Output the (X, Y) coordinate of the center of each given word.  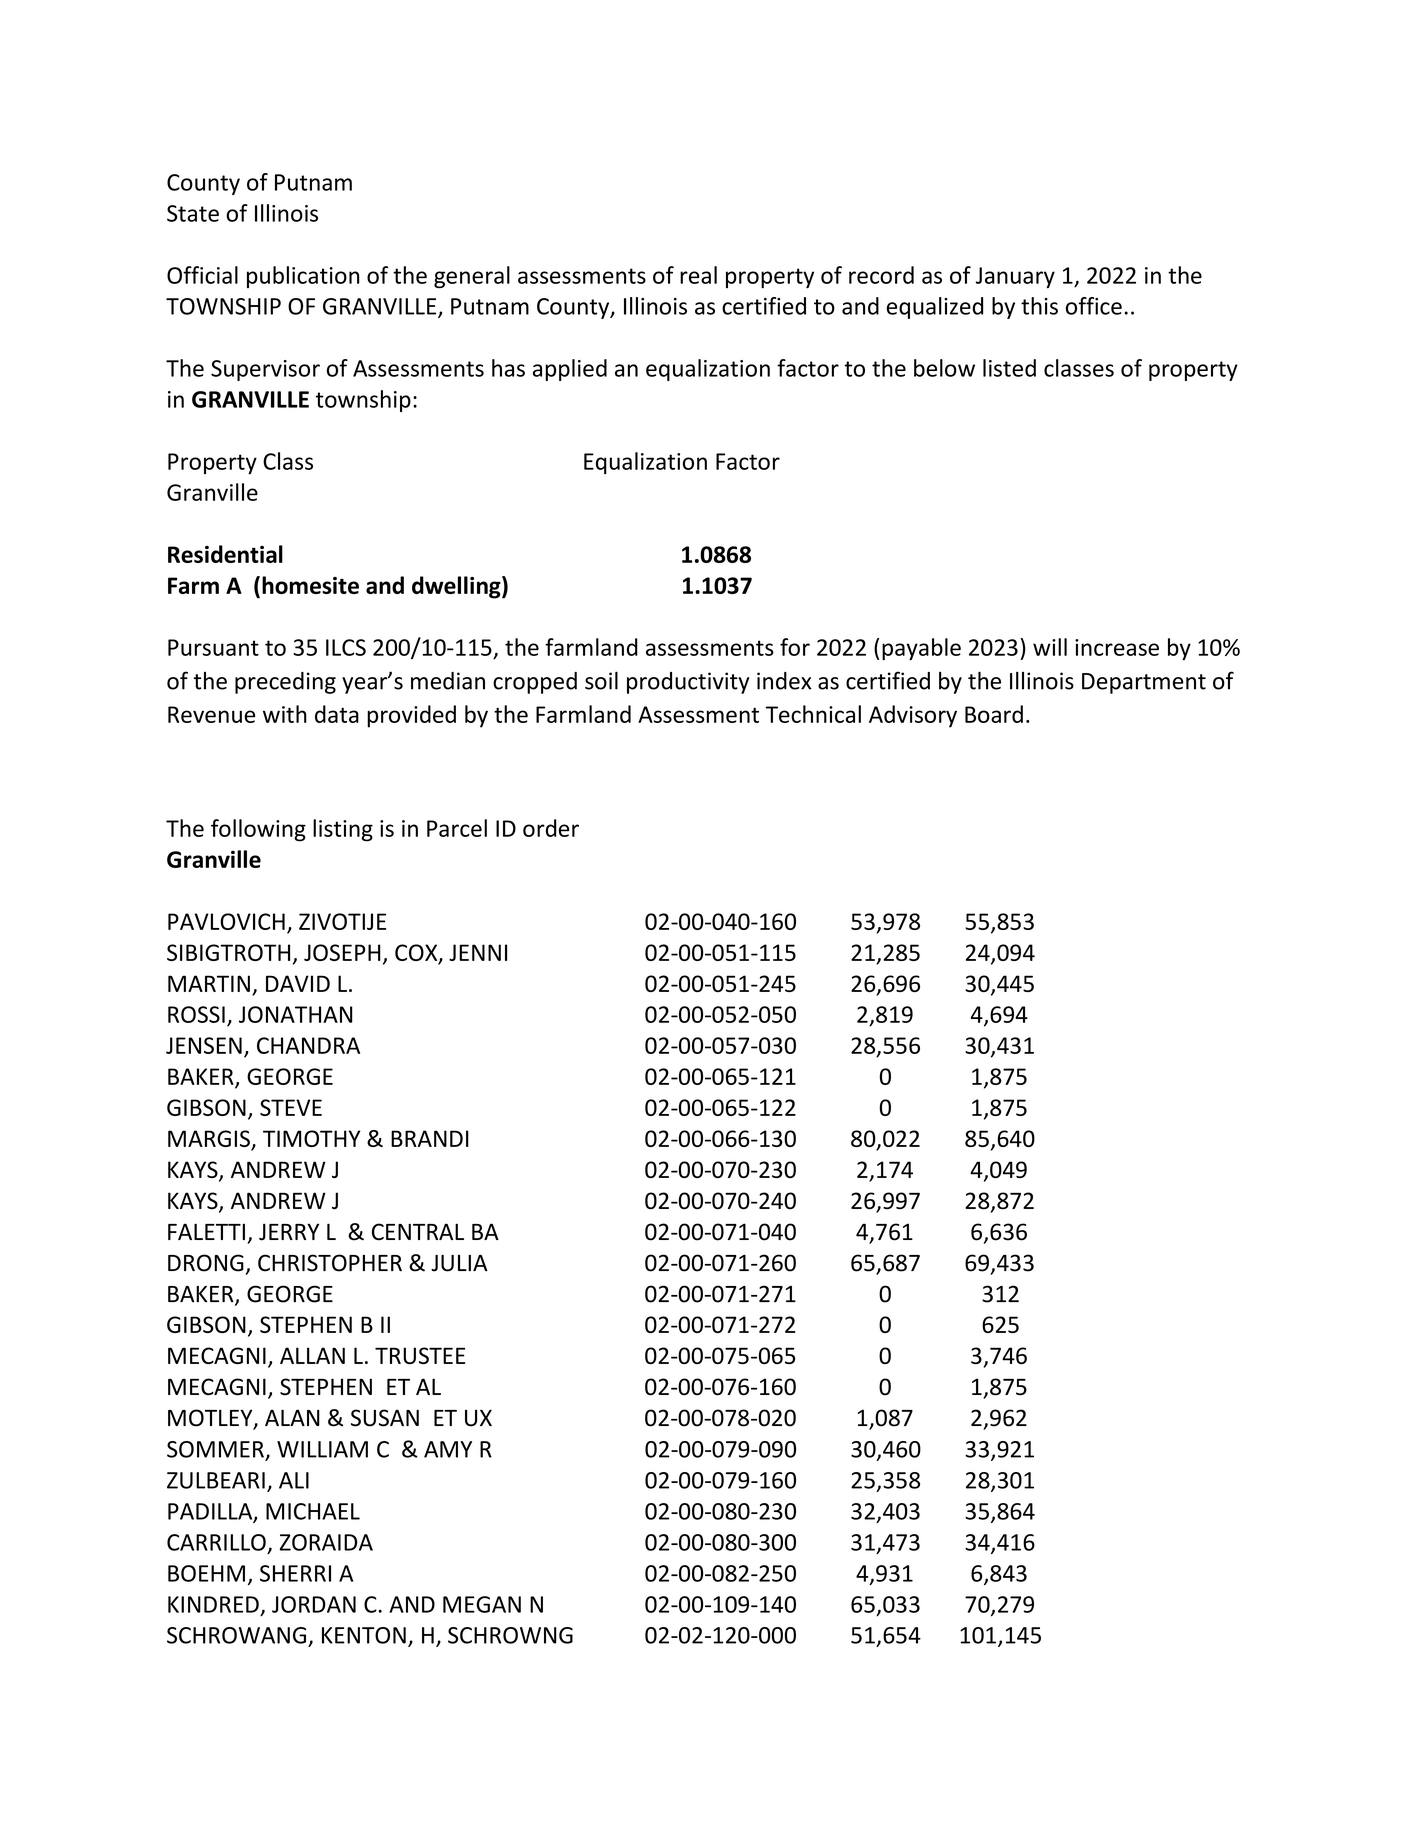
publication (303, 277)
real (698, 275)
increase (1117, 647)
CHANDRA (308, 1045)
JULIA (459, 1263)
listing (343, 830)
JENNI (478, 952)
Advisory (913, 716)
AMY (448, 1449)
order (551, 828)
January (1015, 277)
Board (994, 714)
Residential (225, 554)
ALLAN (312, 1355)
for (795, 647)
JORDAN (314, 1604)
